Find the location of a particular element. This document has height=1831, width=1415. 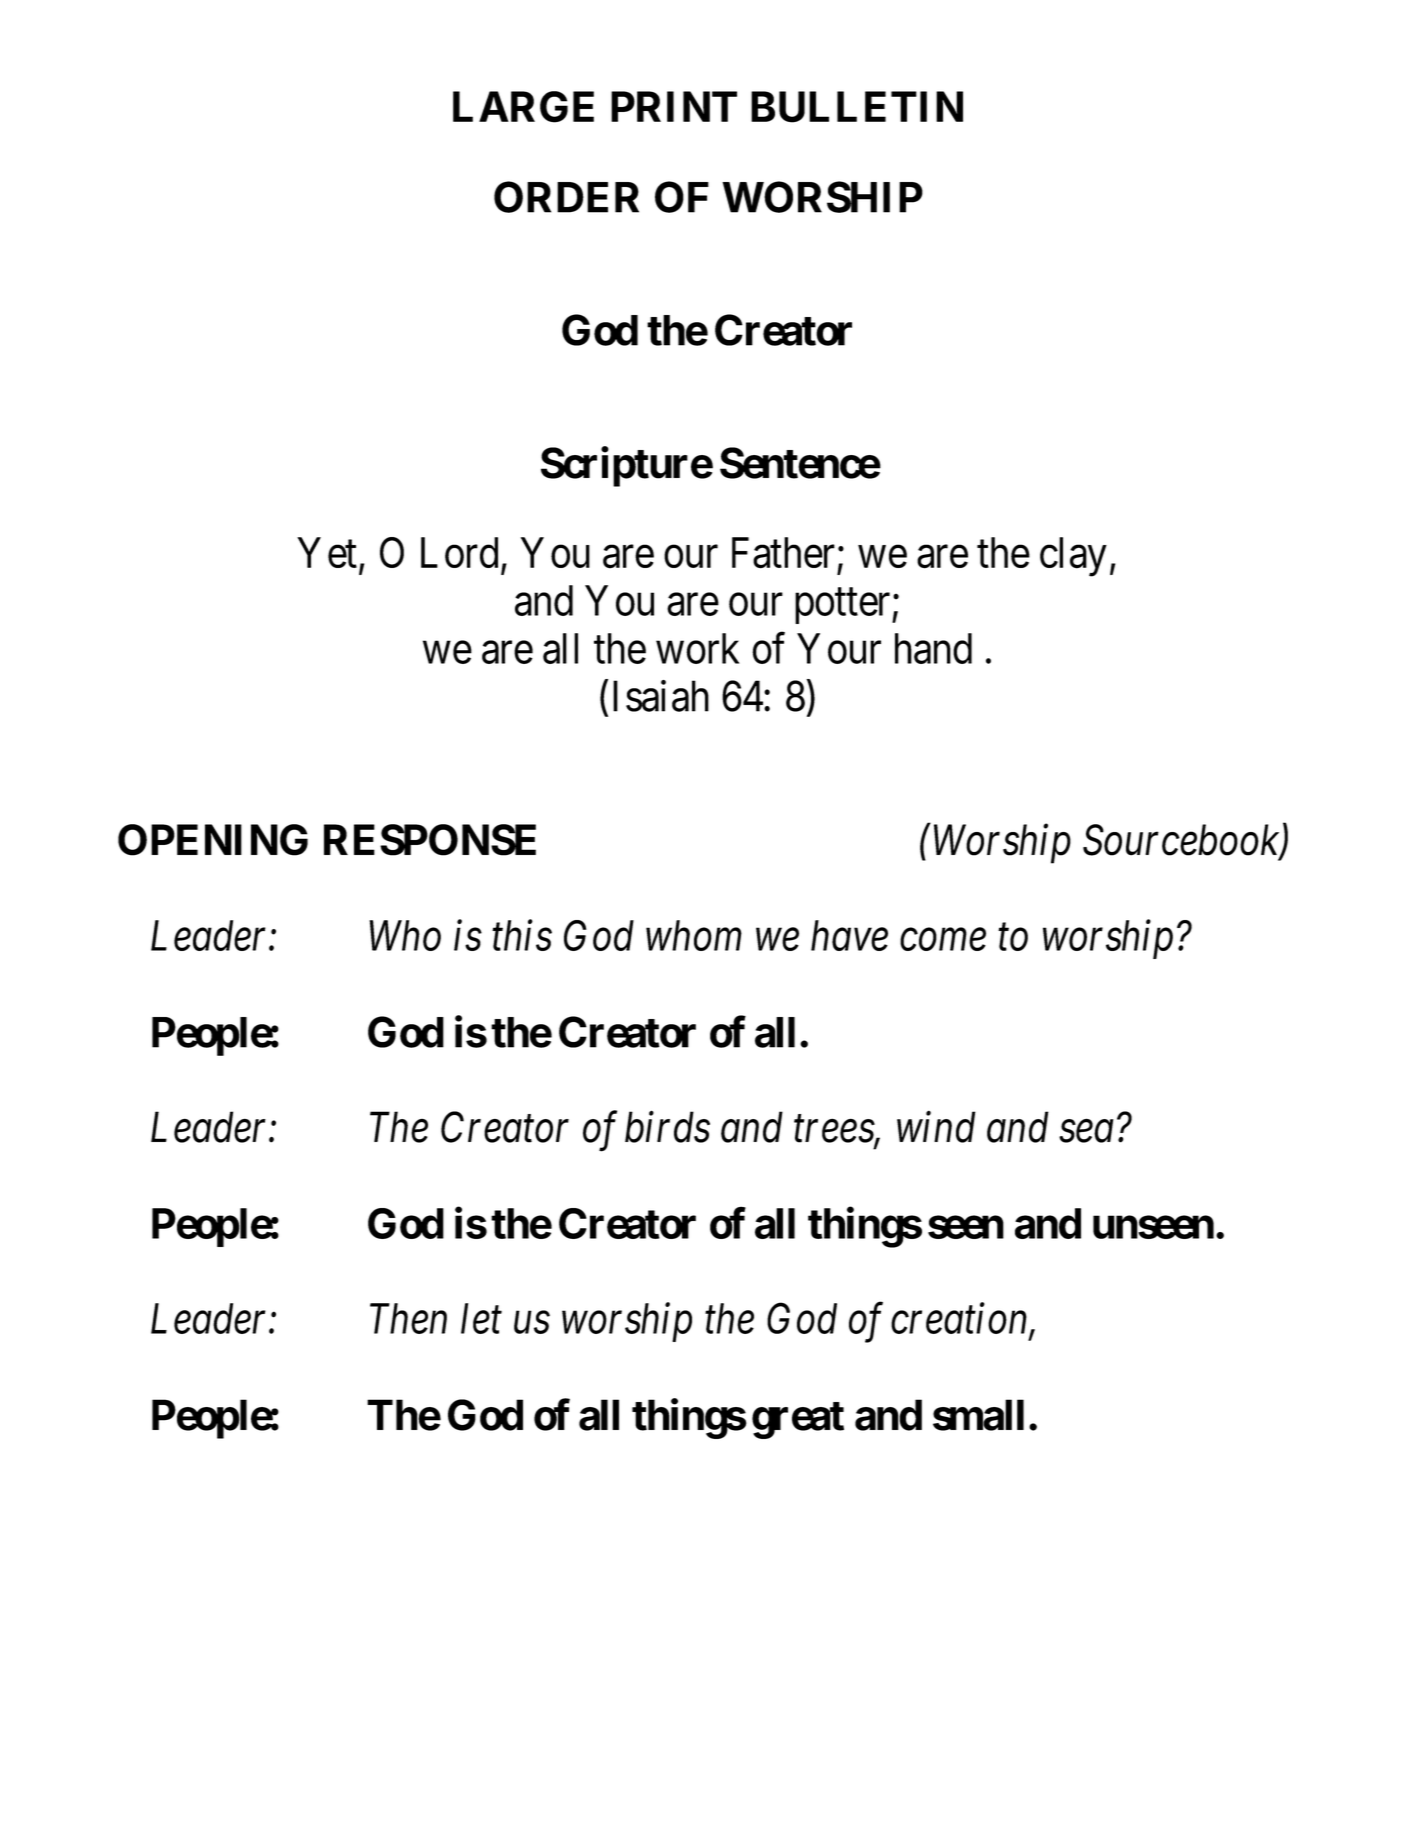

clay is located at coordinates (1073, 557).
